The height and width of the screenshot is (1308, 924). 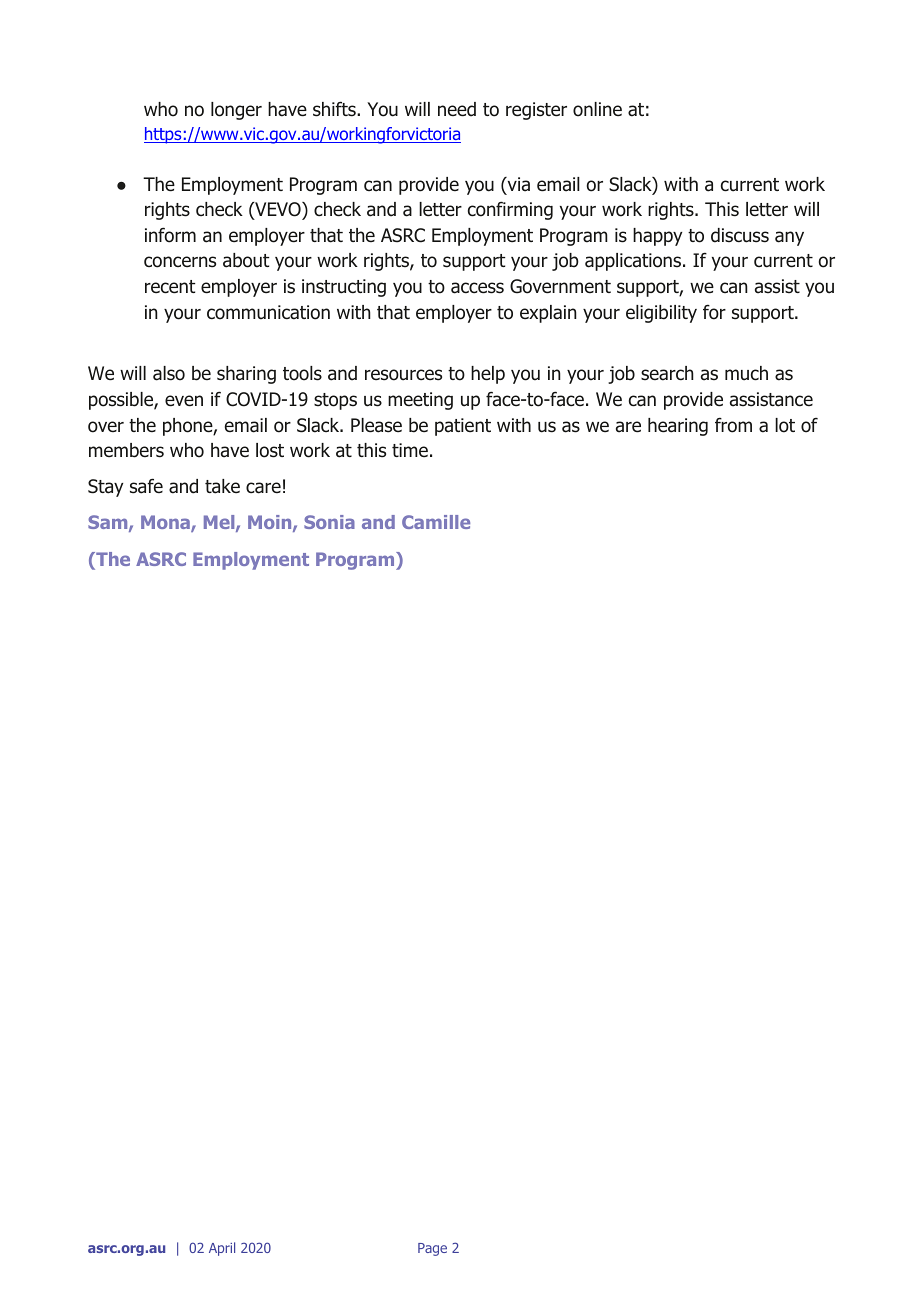 I want to click on Camille, so click(x=436, y=522).
